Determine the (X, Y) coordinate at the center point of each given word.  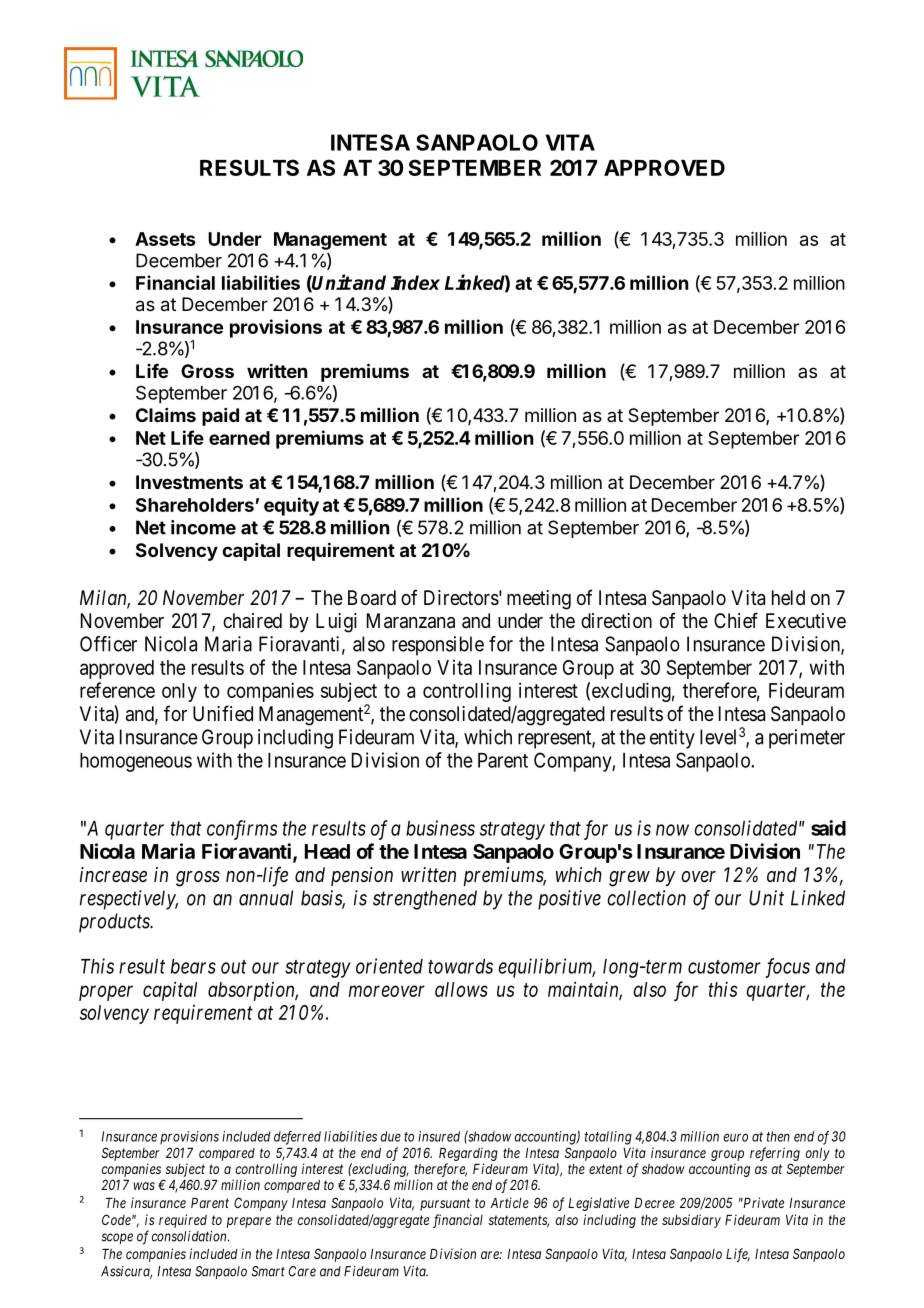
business (440, 828)
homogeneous (136, 762)
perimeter (807, 739)
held (788, 597)
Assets (165, 239)
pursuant (445, 1204)
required (183, 1221)
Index (415, 282)
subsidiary (691, 1221)
